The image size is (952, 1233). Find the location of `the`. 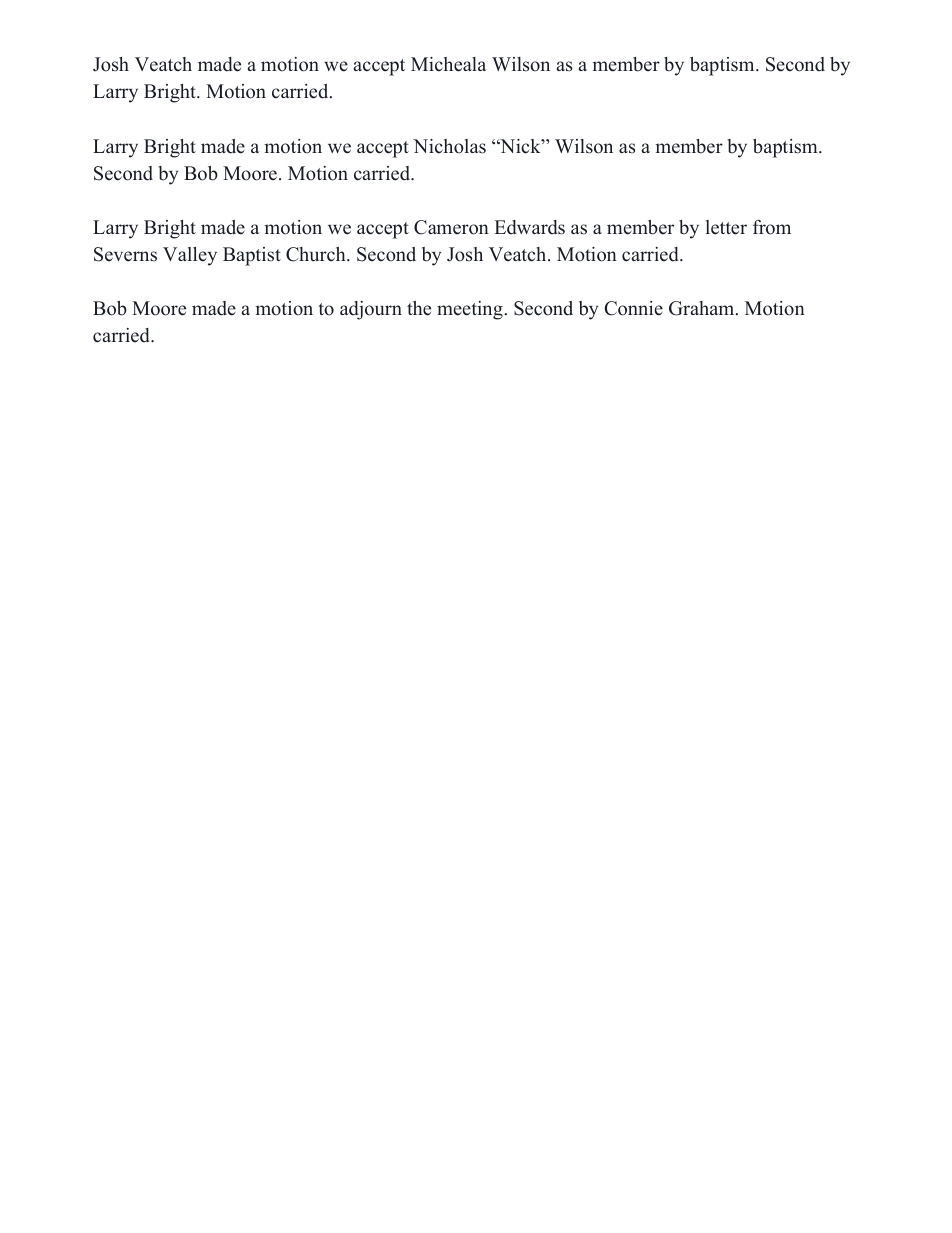

the is located at coordinates (419, 308).
